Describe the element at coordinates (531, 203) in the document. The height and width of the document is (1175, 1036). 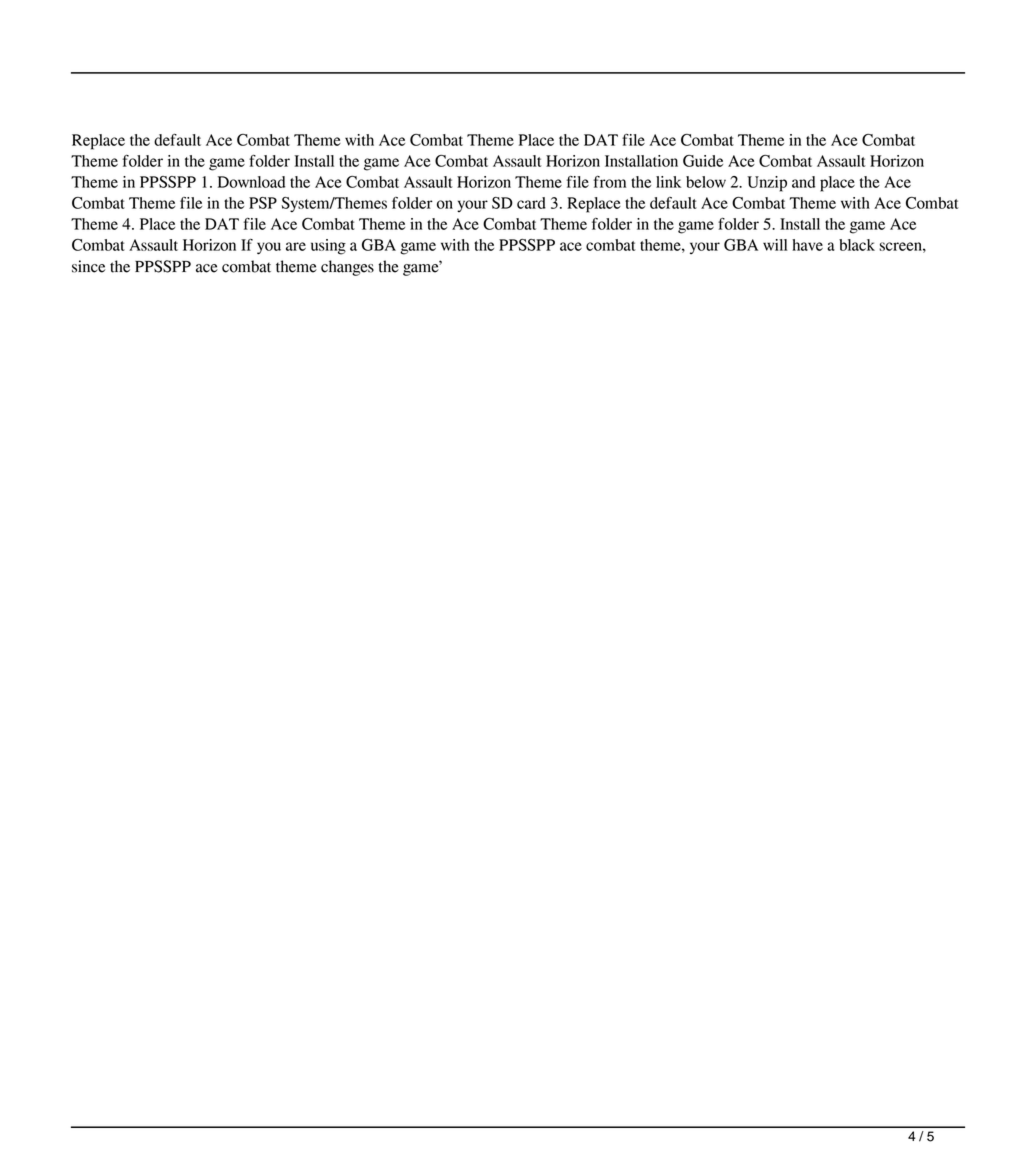
I see `card` at that location.
